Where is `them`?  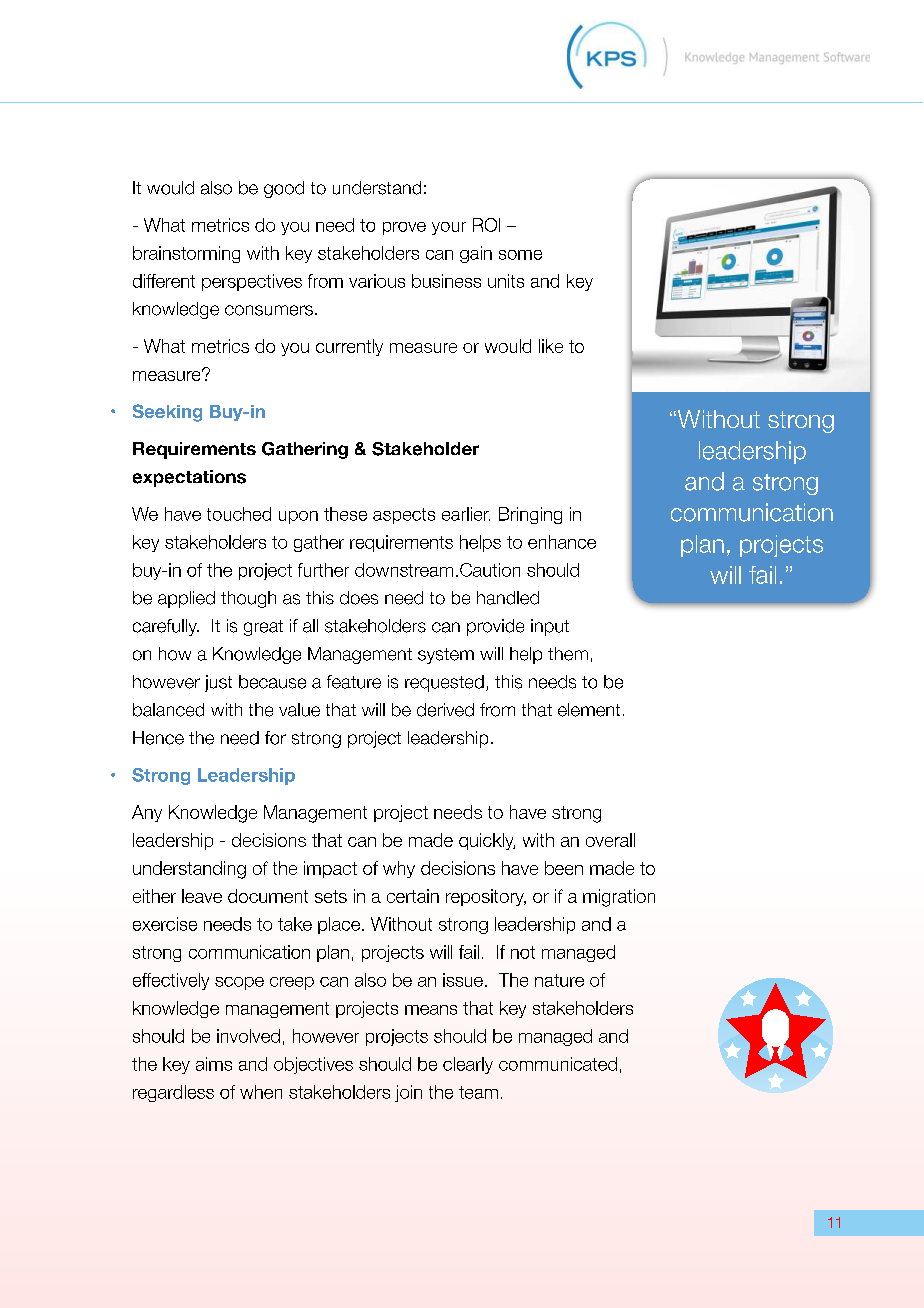 them is located at coordinates (568, 654).
